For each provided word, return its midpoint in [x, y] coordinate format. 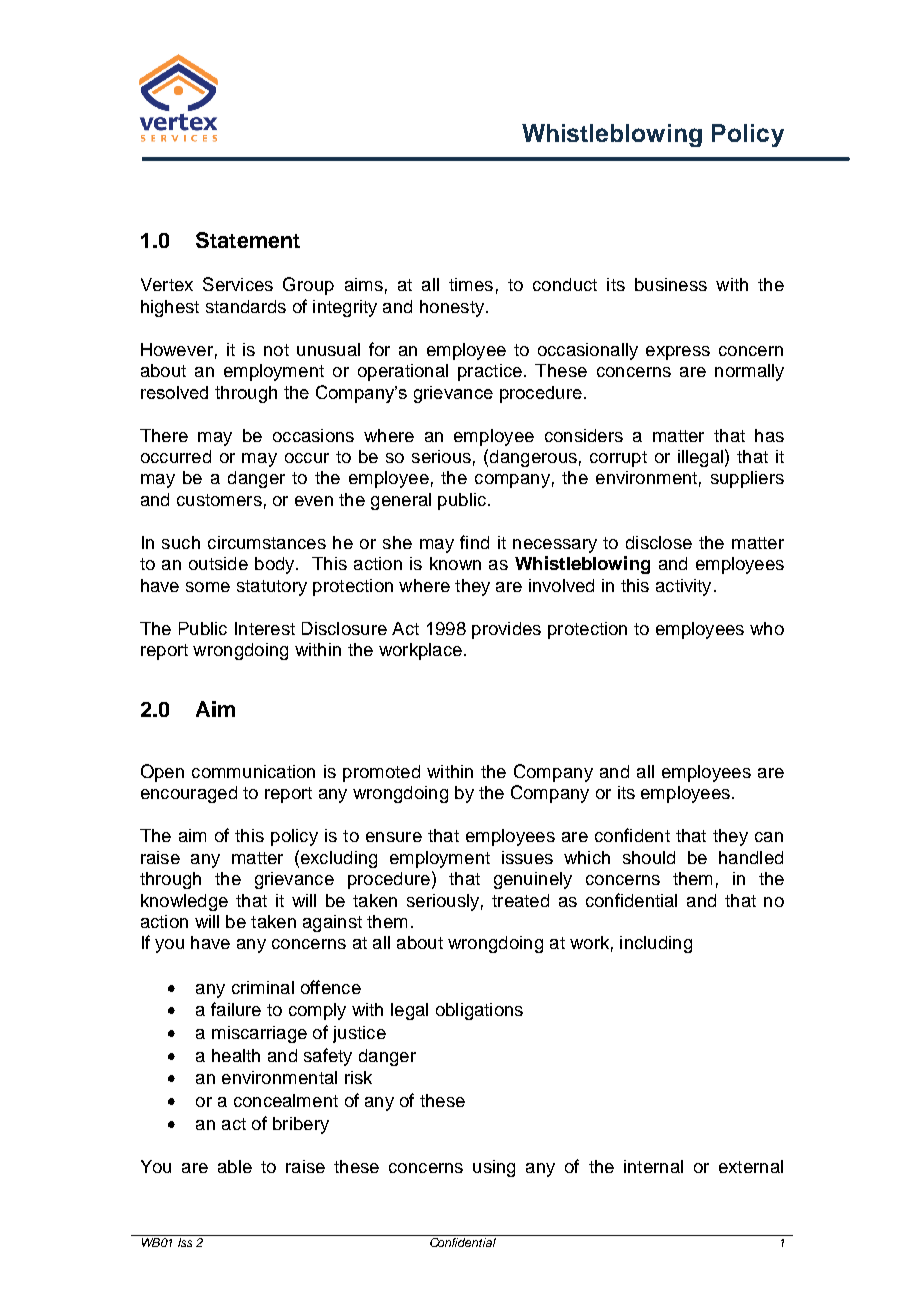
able [235, 1166]
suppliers [747, 479]
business [671, 284]
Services [238, 284]
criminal [263, 987]
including [656, 944]
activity [683, 587]
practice [490, 372]
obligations [479, 1011]
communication [253, 771]
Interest [265, 628]
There [164, 435]
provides [506, 630]
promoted [381, 773]
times [471, 284]
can [769, 837]
